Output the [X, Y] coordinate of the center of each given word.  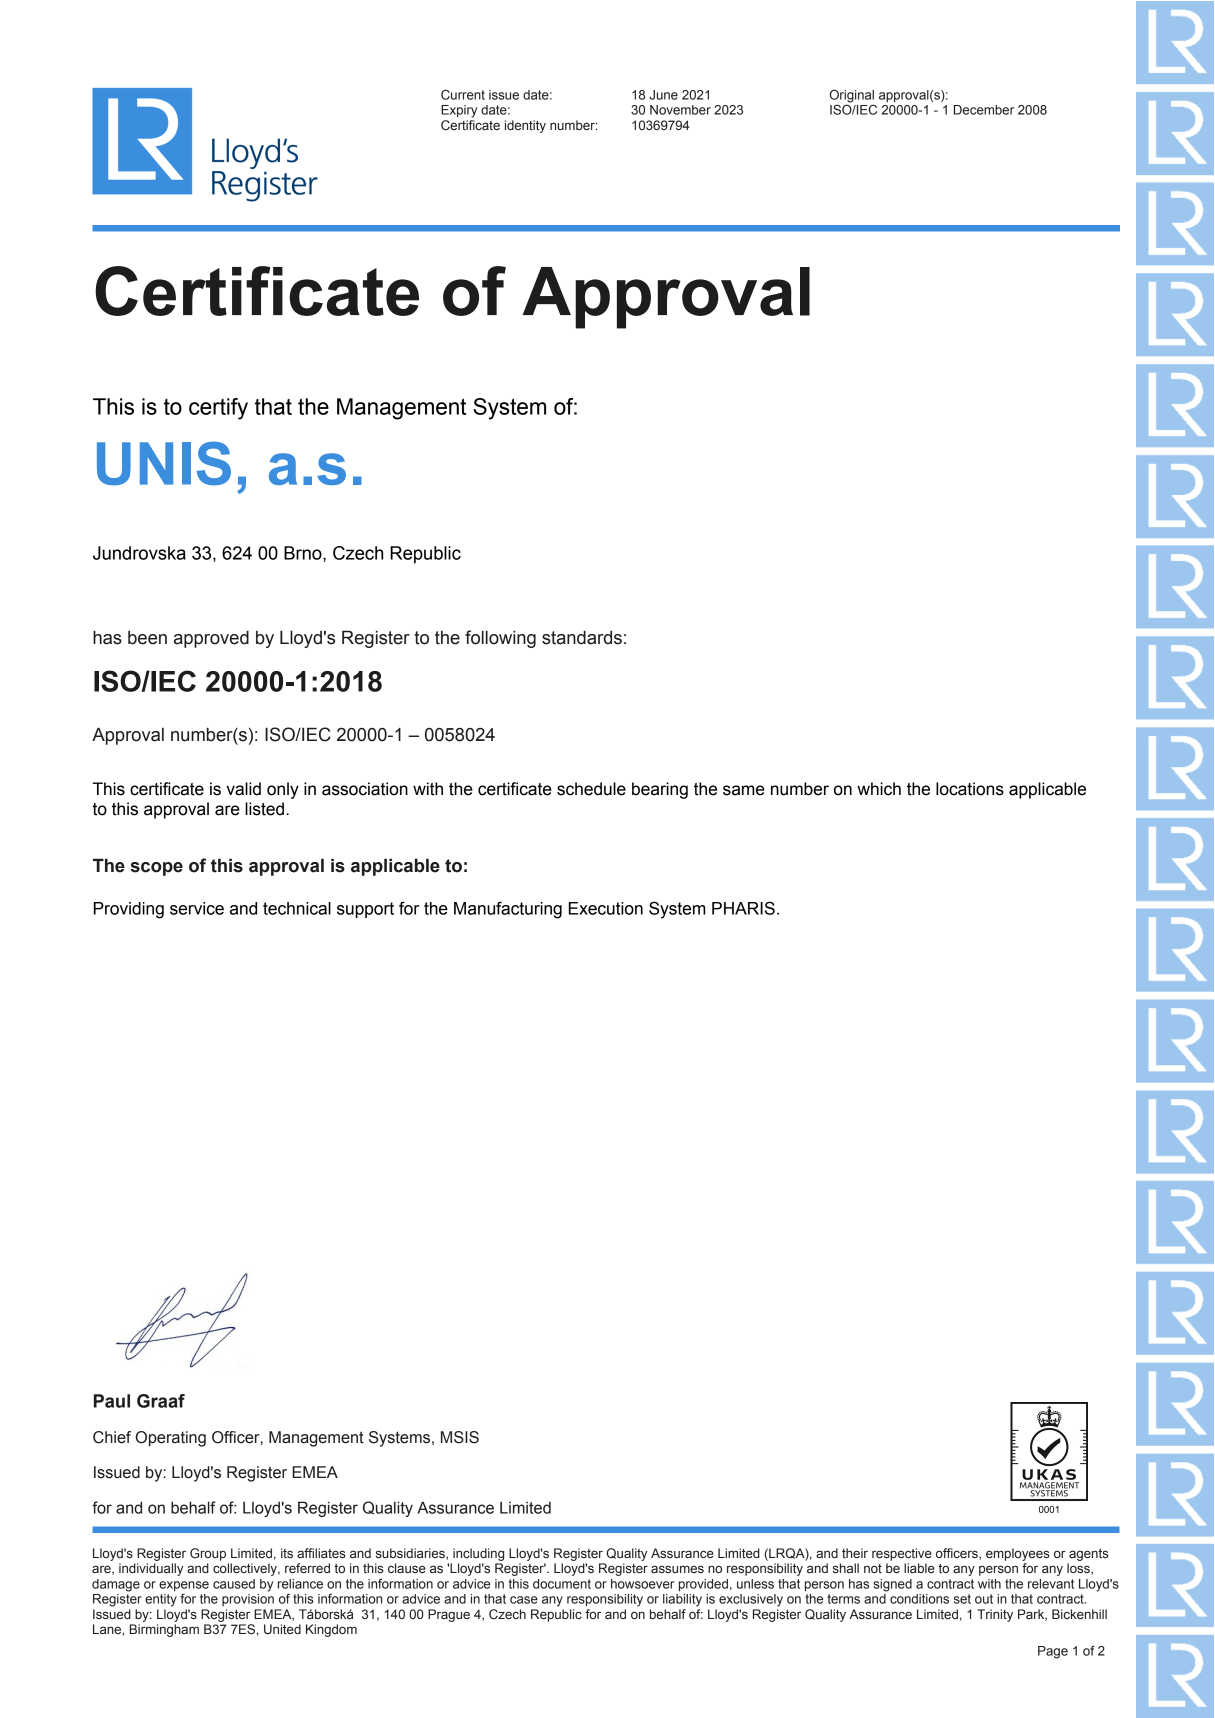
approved [211, 639]
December [984, 110]
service [197, 908]
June [663, 95]
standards [582, 637]
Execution [606, 908]
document [562, 1584]
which [879, 789]
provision [248, 1600]
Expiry [459, 111]
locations [970, 789]
